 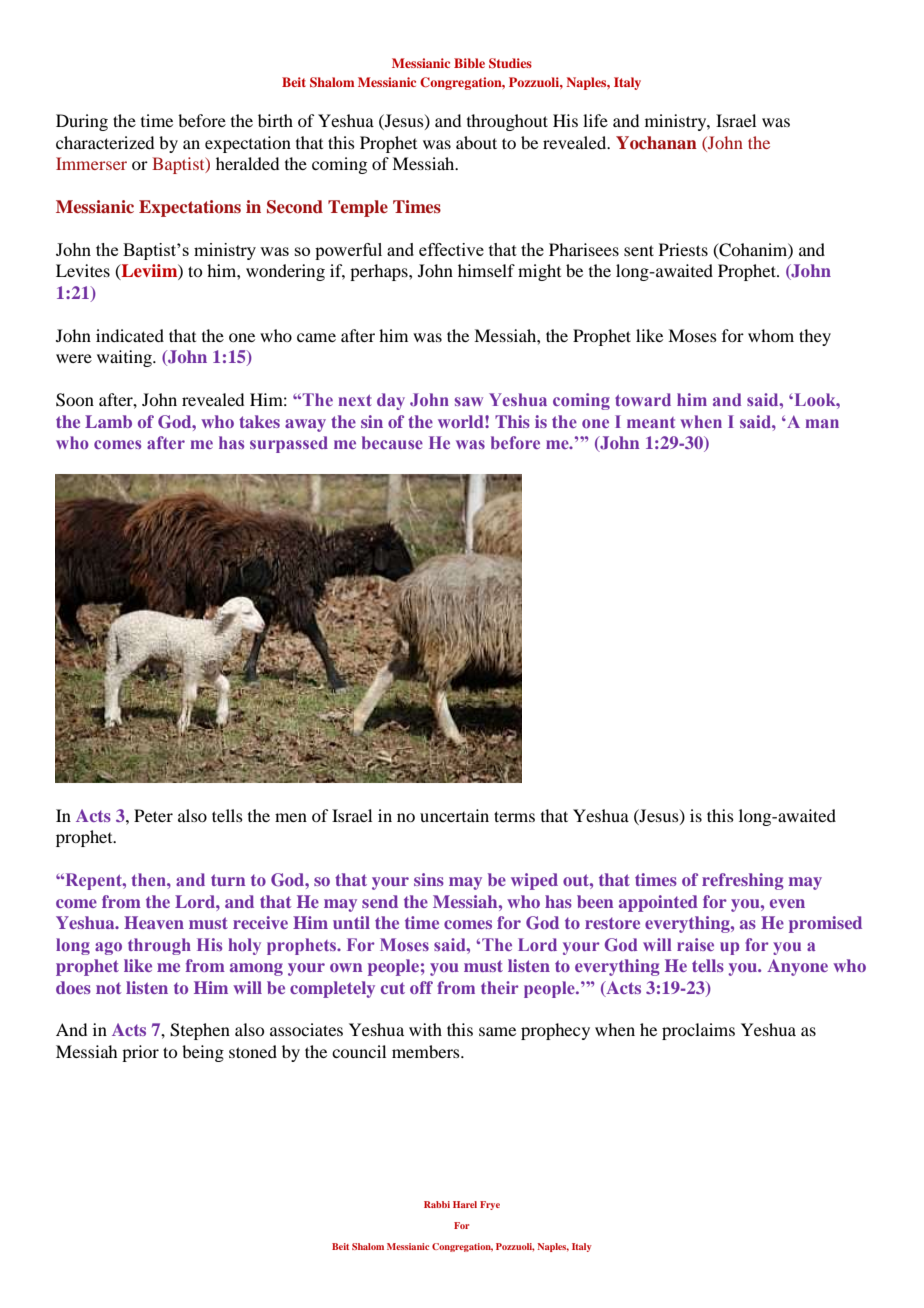 What do you see at coordinates (140, 1053) in the document?
I see `prior` at bounding box center [140, 1053].
